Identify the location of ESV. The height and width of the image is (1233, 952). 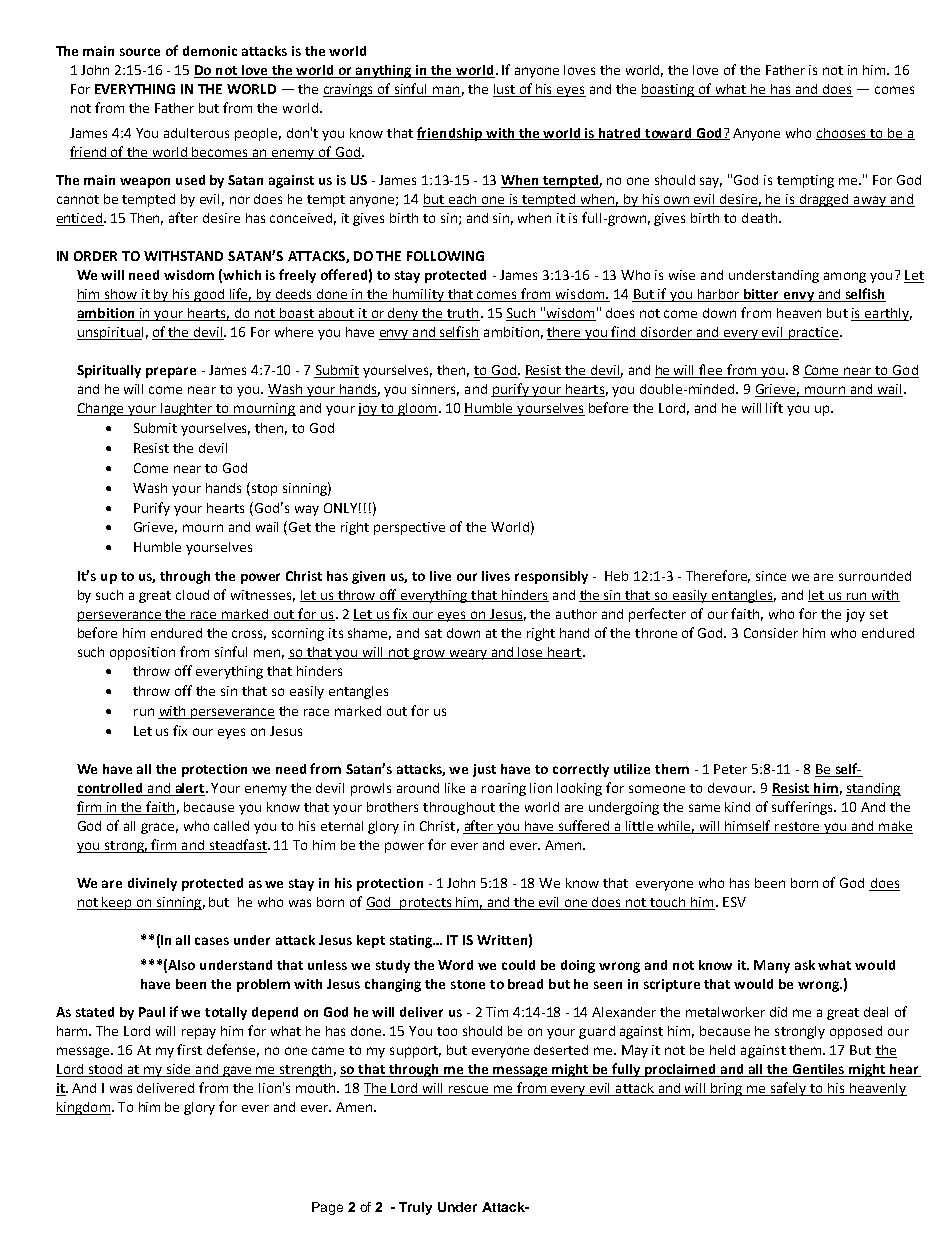
(734, 902).
